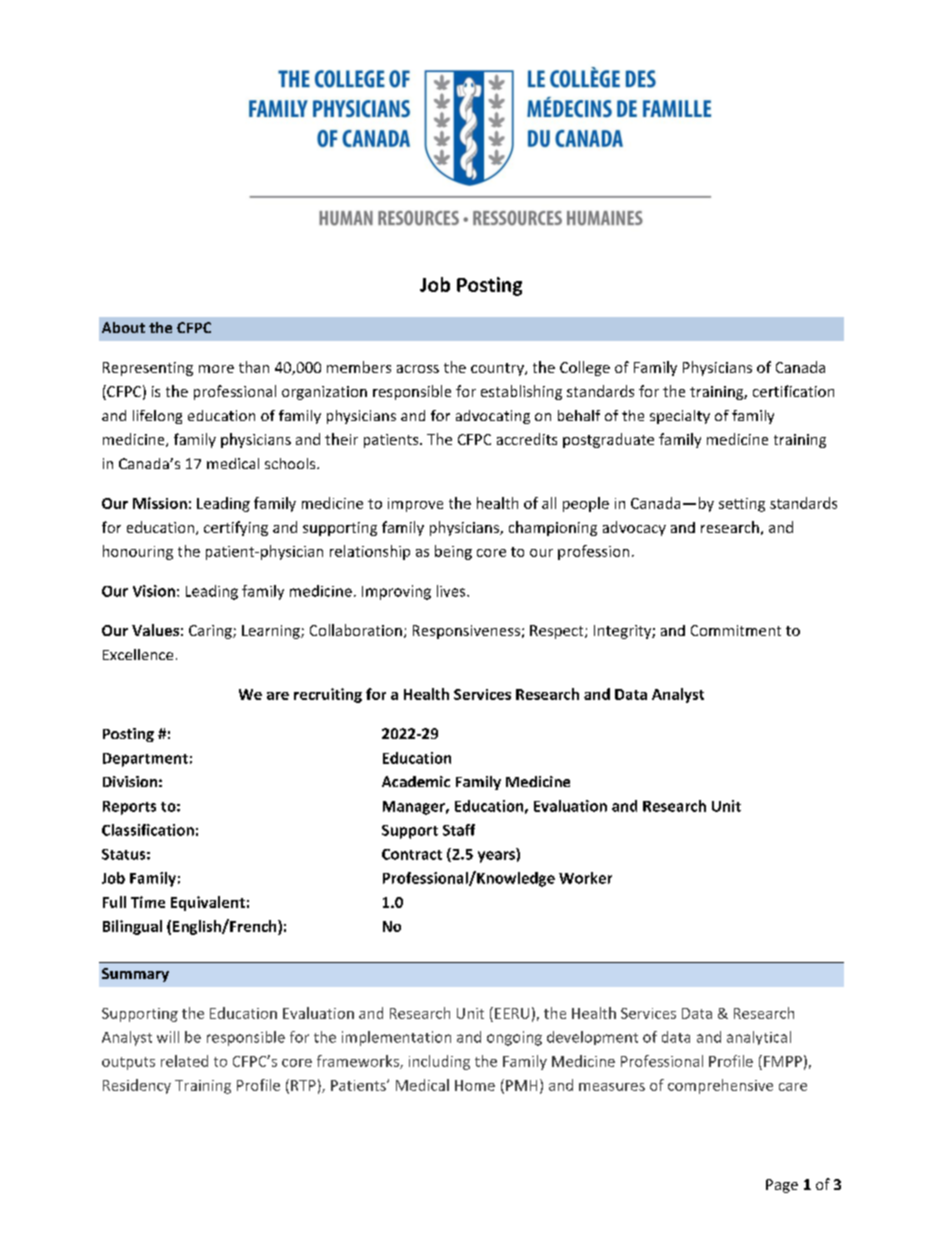  Describe the element at coordinates (585, 878) in the screenshot. I see `Worker` at that location.
